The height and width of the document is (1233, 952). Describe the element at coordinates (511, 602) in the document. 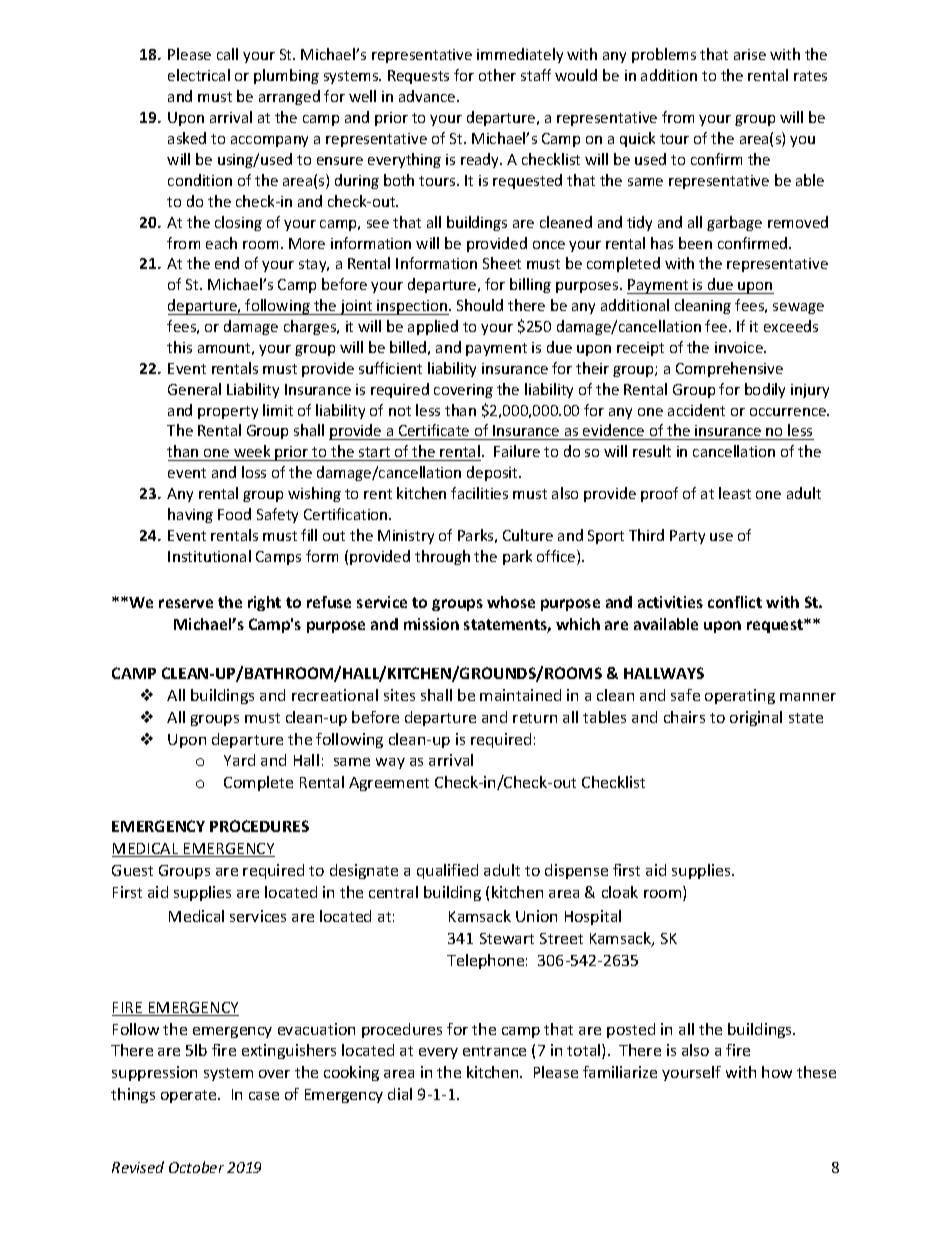

I see `whose` at that location.
